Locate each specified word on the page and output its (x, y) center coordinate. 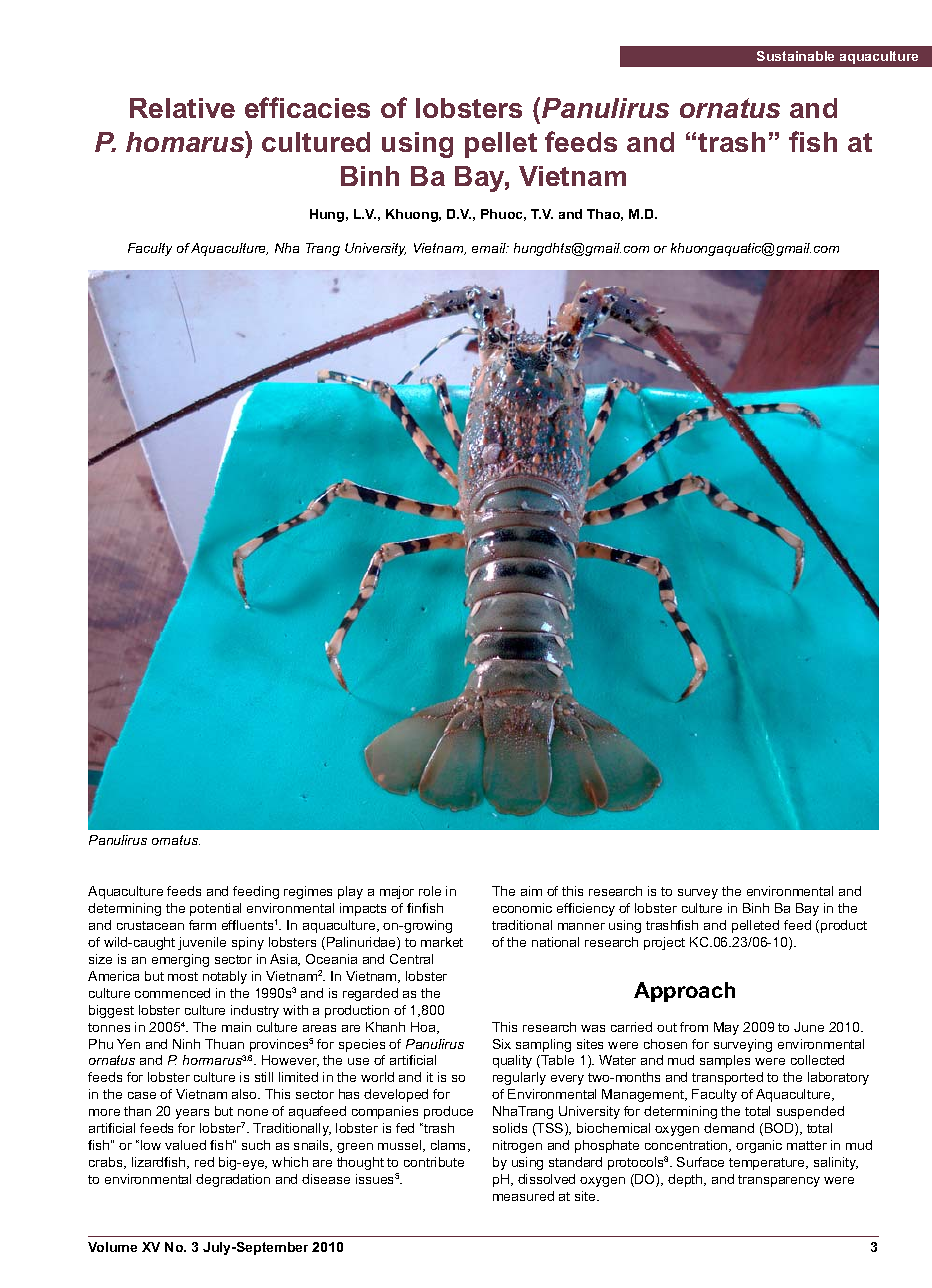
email (490, 248)
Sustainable (795, 56)
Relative (182, 108)
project (664, 943)
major (397, 892)
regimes (308, 892)
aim (531, 891)
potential (215, 909)
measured (523, 1196)
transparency (779, 1181)
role (430, 891)
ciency (595, 909)
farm (202, 925)
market (442, 942)
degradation (233, 1180)
